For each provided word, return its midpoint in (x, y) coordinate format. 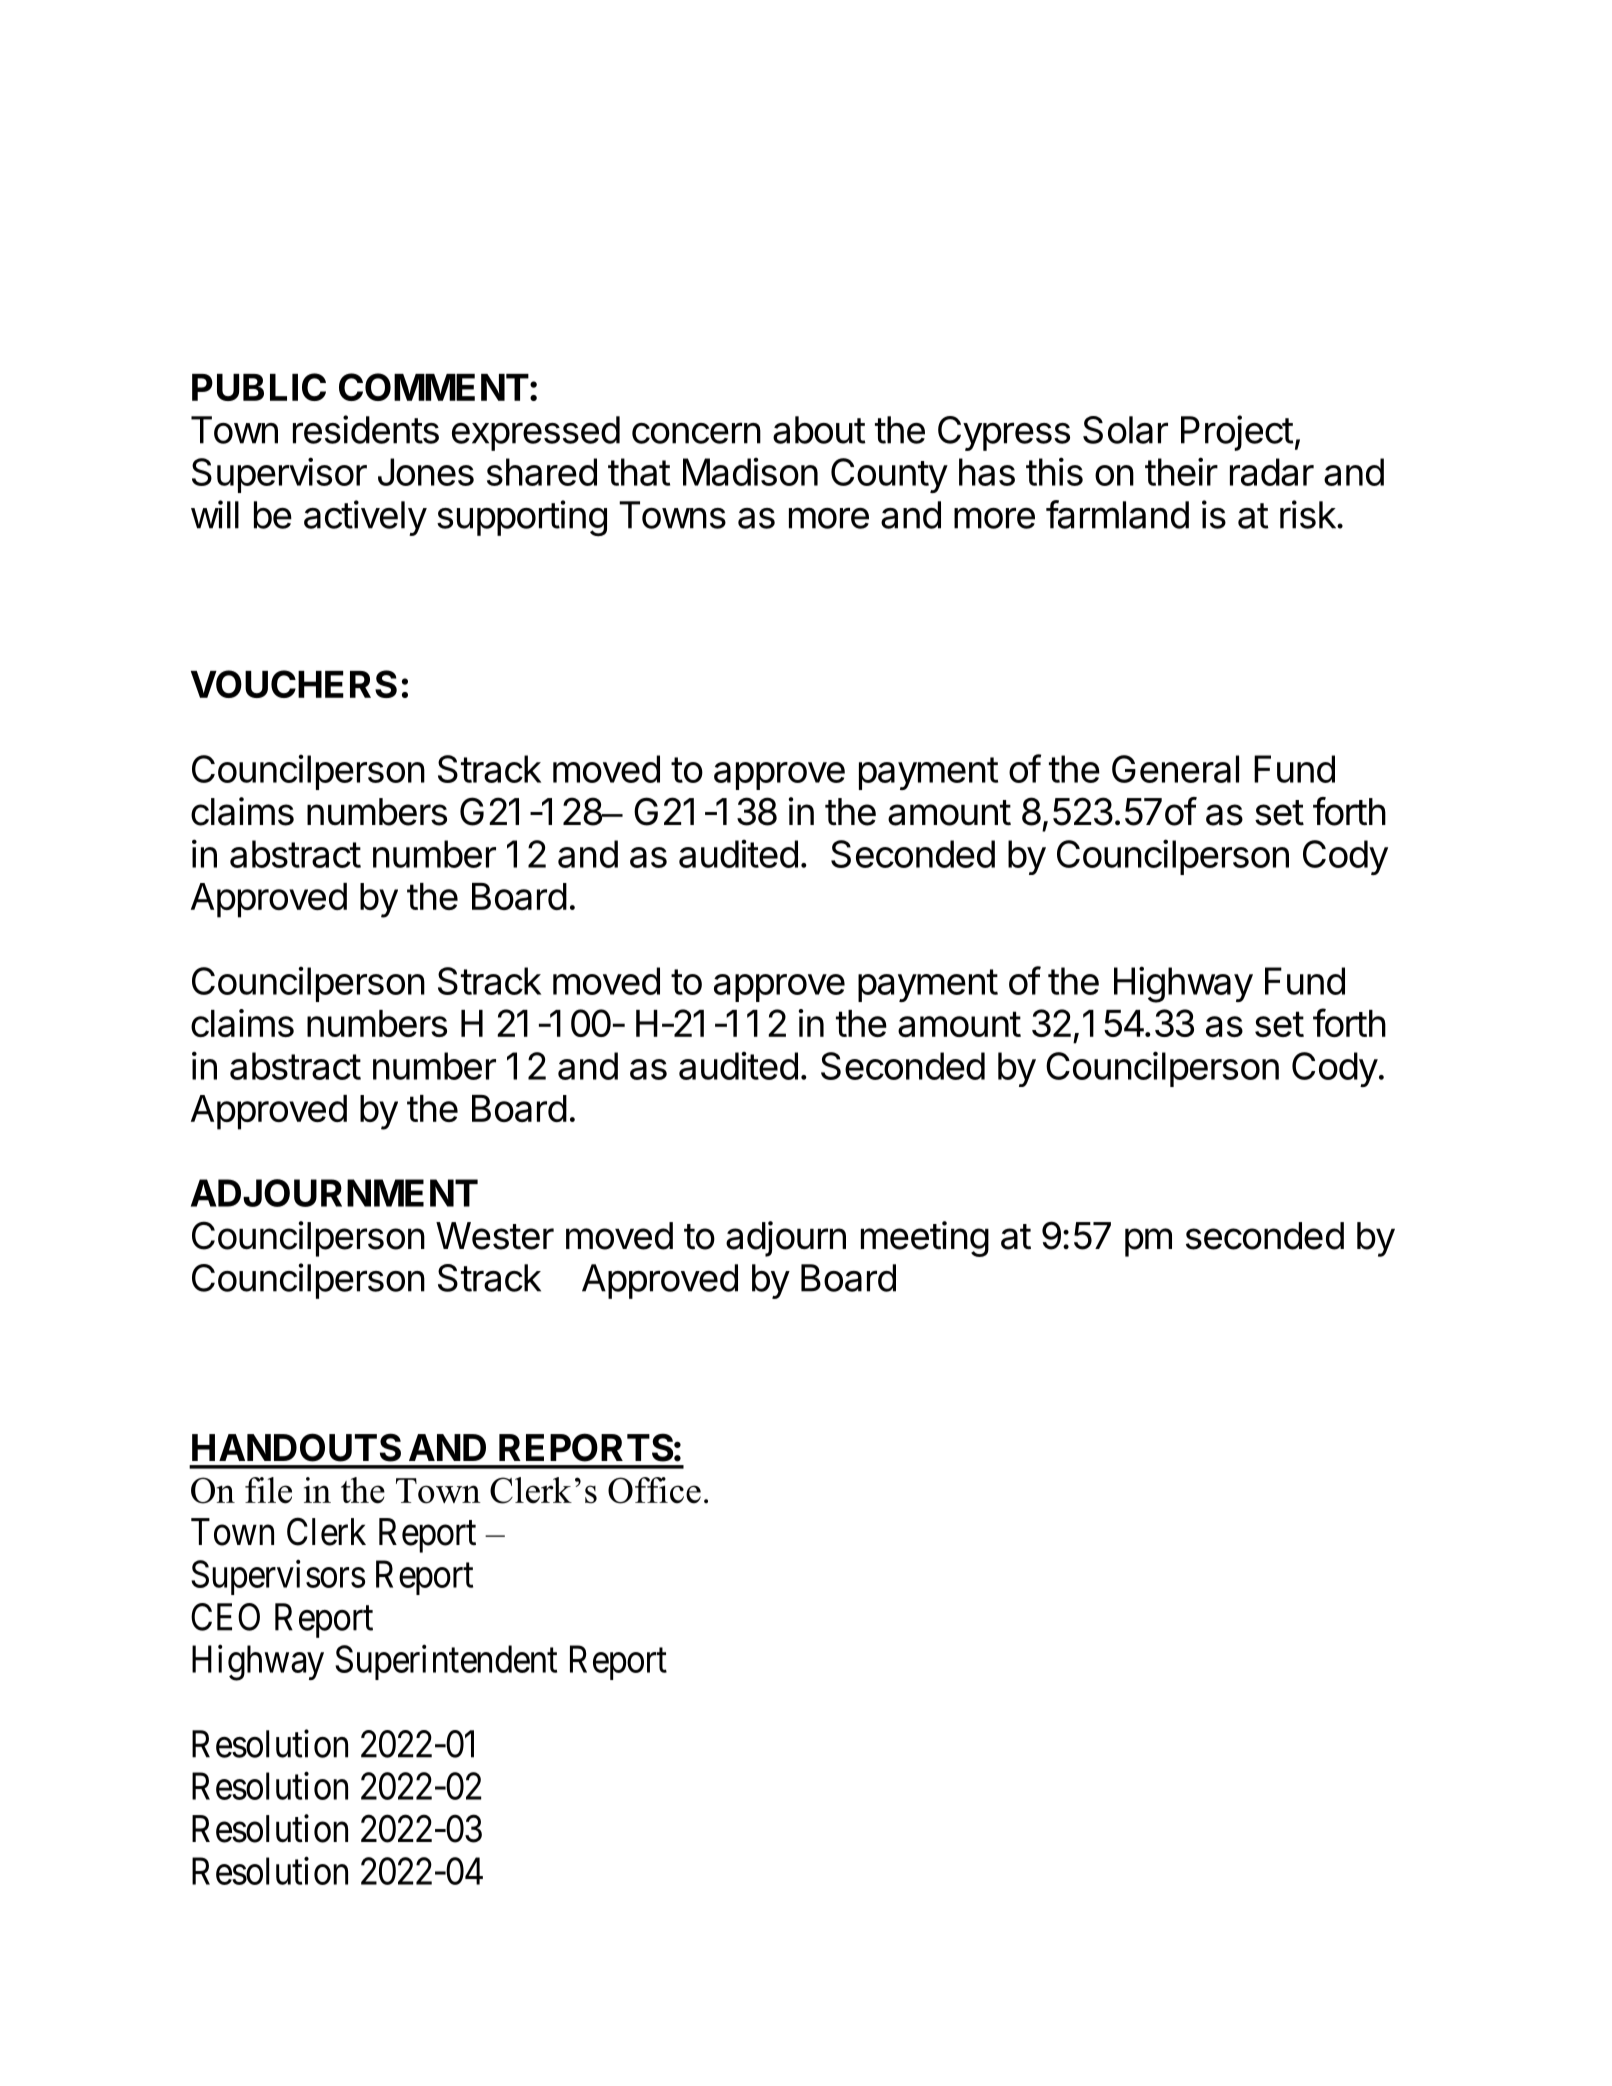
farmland (1117, 514)
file (268, 1490)
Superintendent (446, 1662)
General (1175, 769)
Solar (1125, 430)
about (819, 430)
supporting (522, 518)
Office (654, 1490)
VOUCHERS (294, 684)
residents (366, 429)
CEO (225, 1617)
